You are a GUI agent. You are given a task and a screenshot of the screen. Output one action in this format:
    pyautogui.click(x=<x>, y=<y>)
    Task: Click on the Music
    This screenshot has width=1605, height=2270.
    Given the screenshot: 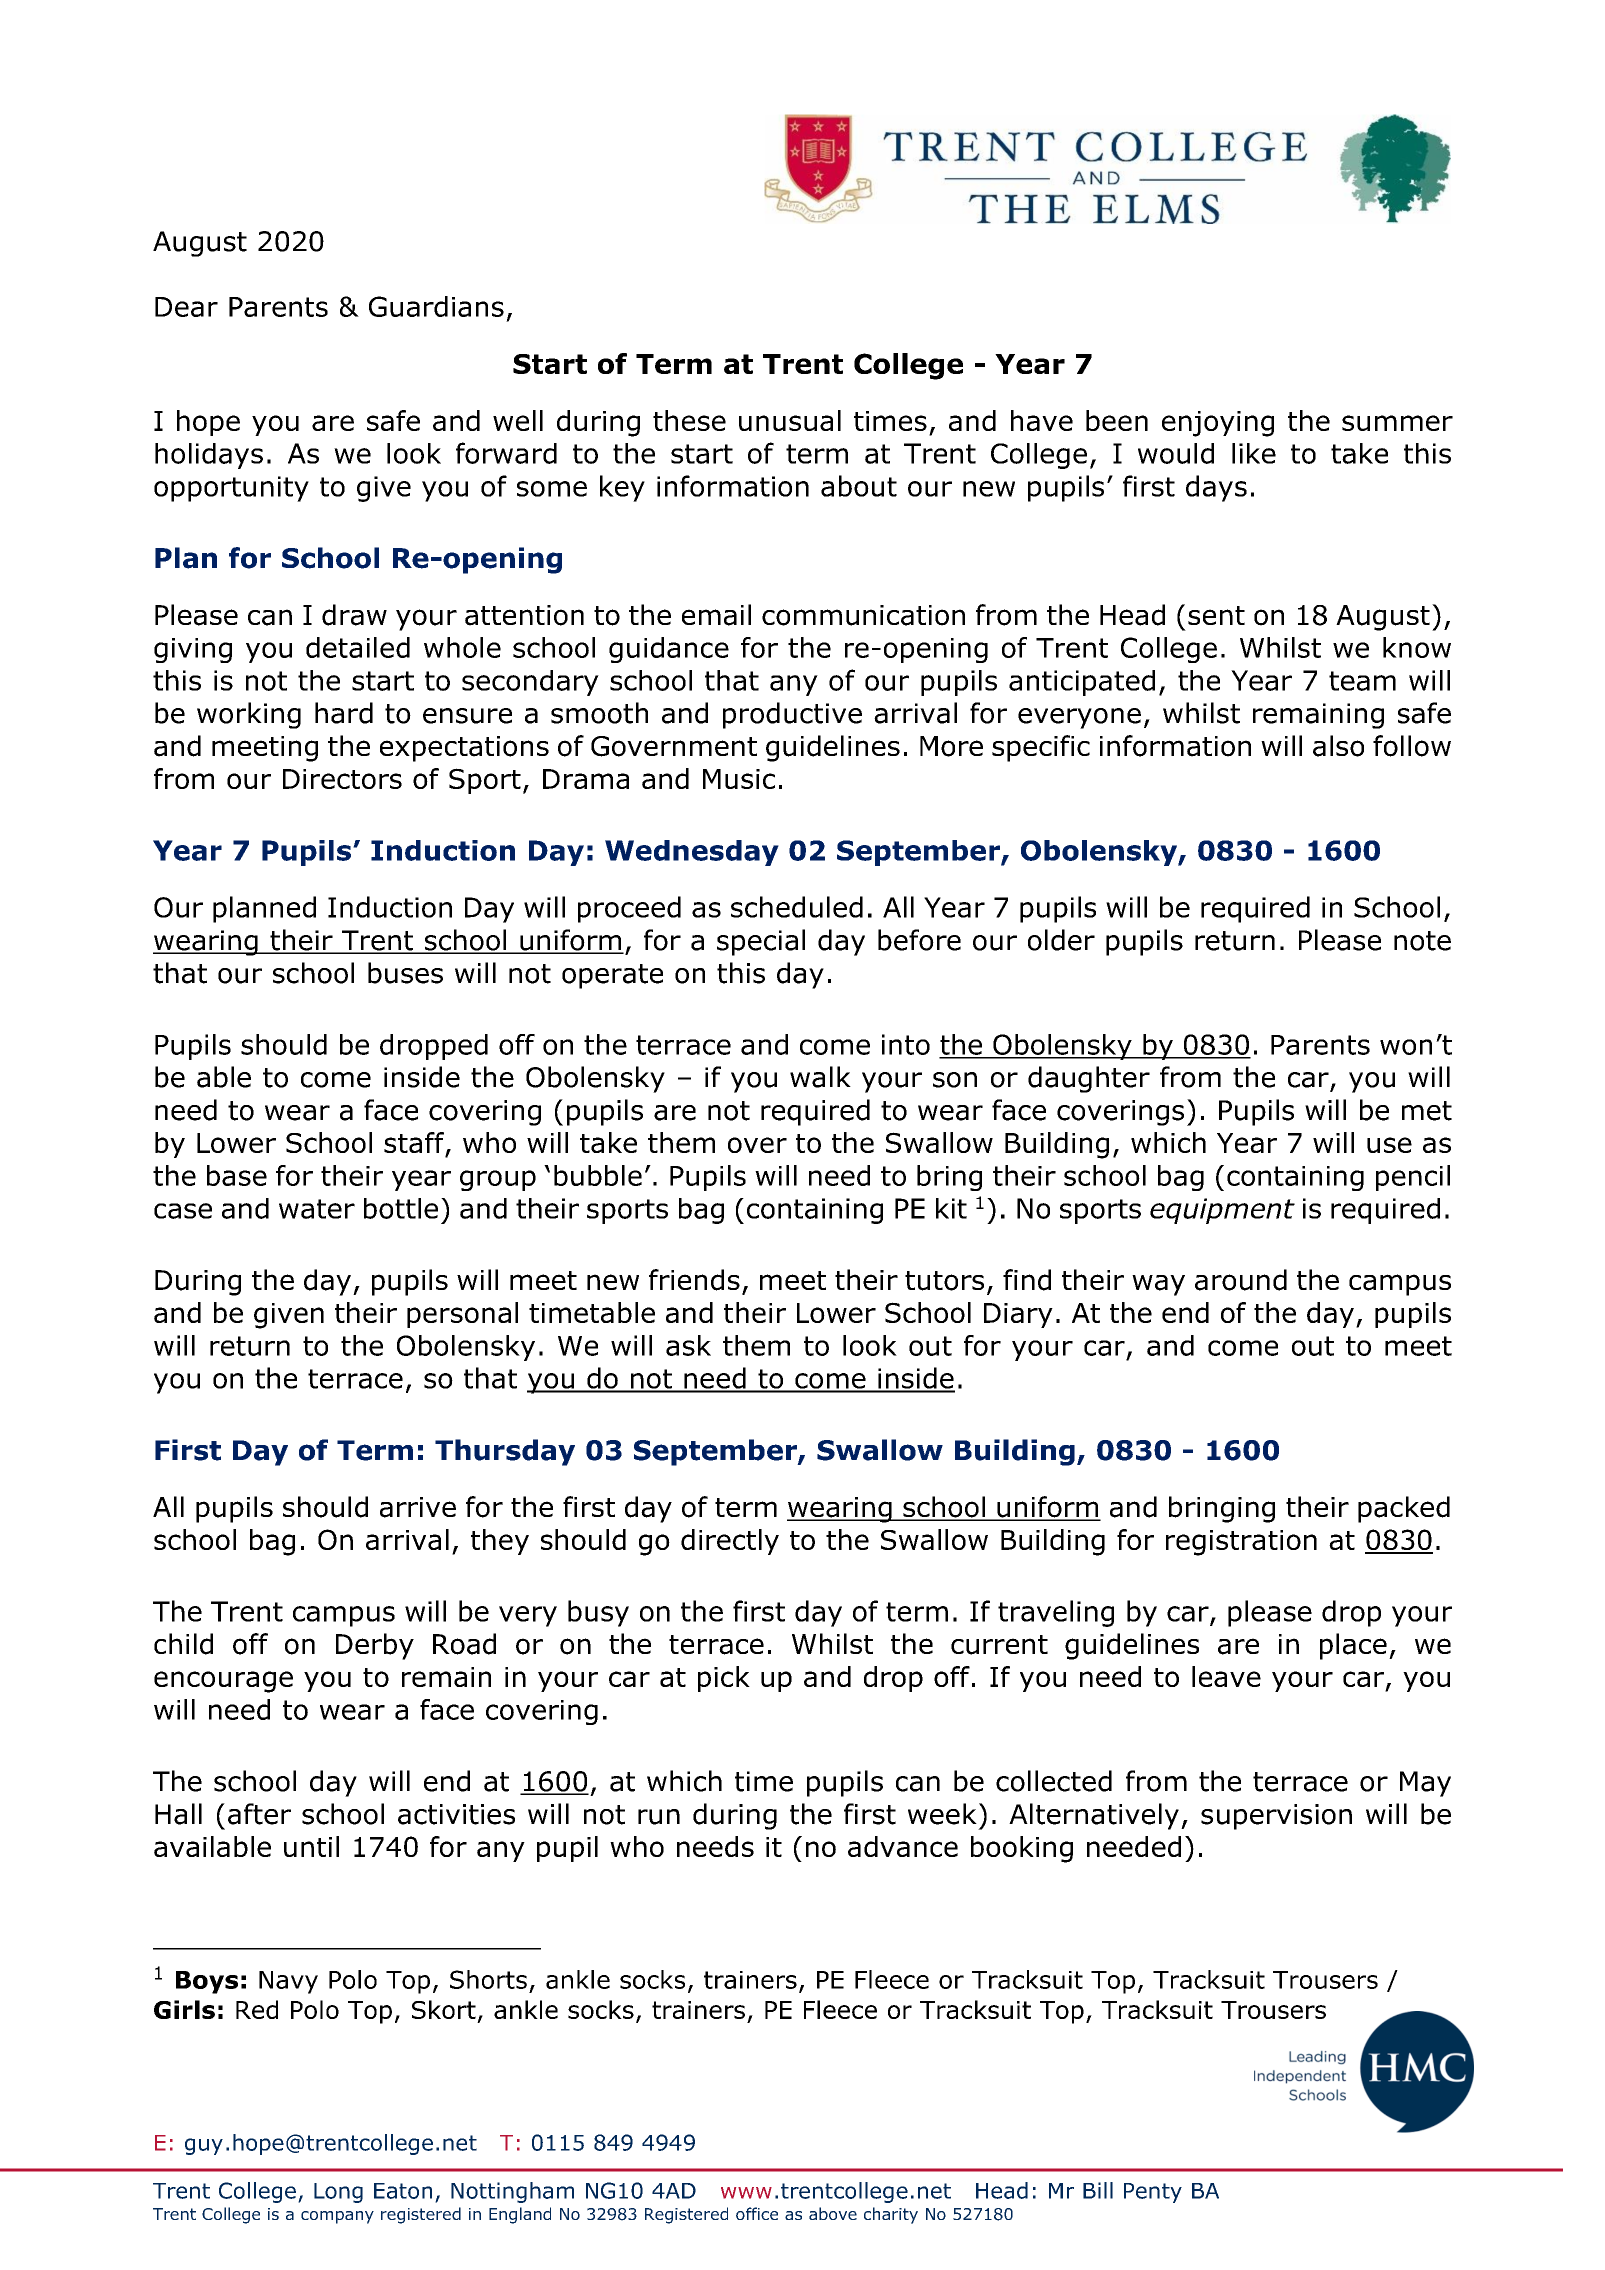 What is the action you would take?
    pyautogui.click(x=739, y=779)
